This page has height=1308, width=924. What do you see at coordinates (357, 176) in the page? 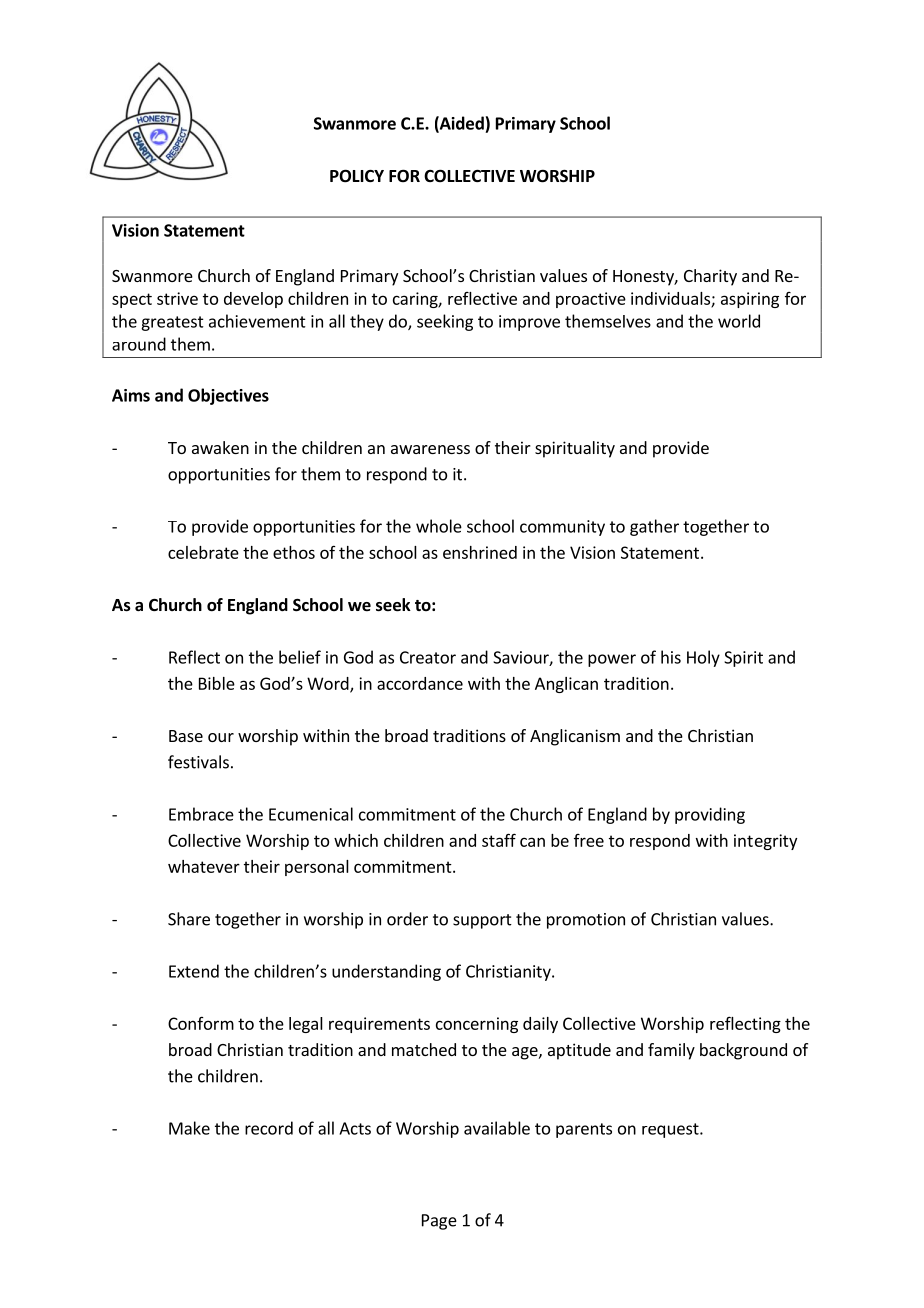
I see `POLICY` at bounding box center [357, 176].
